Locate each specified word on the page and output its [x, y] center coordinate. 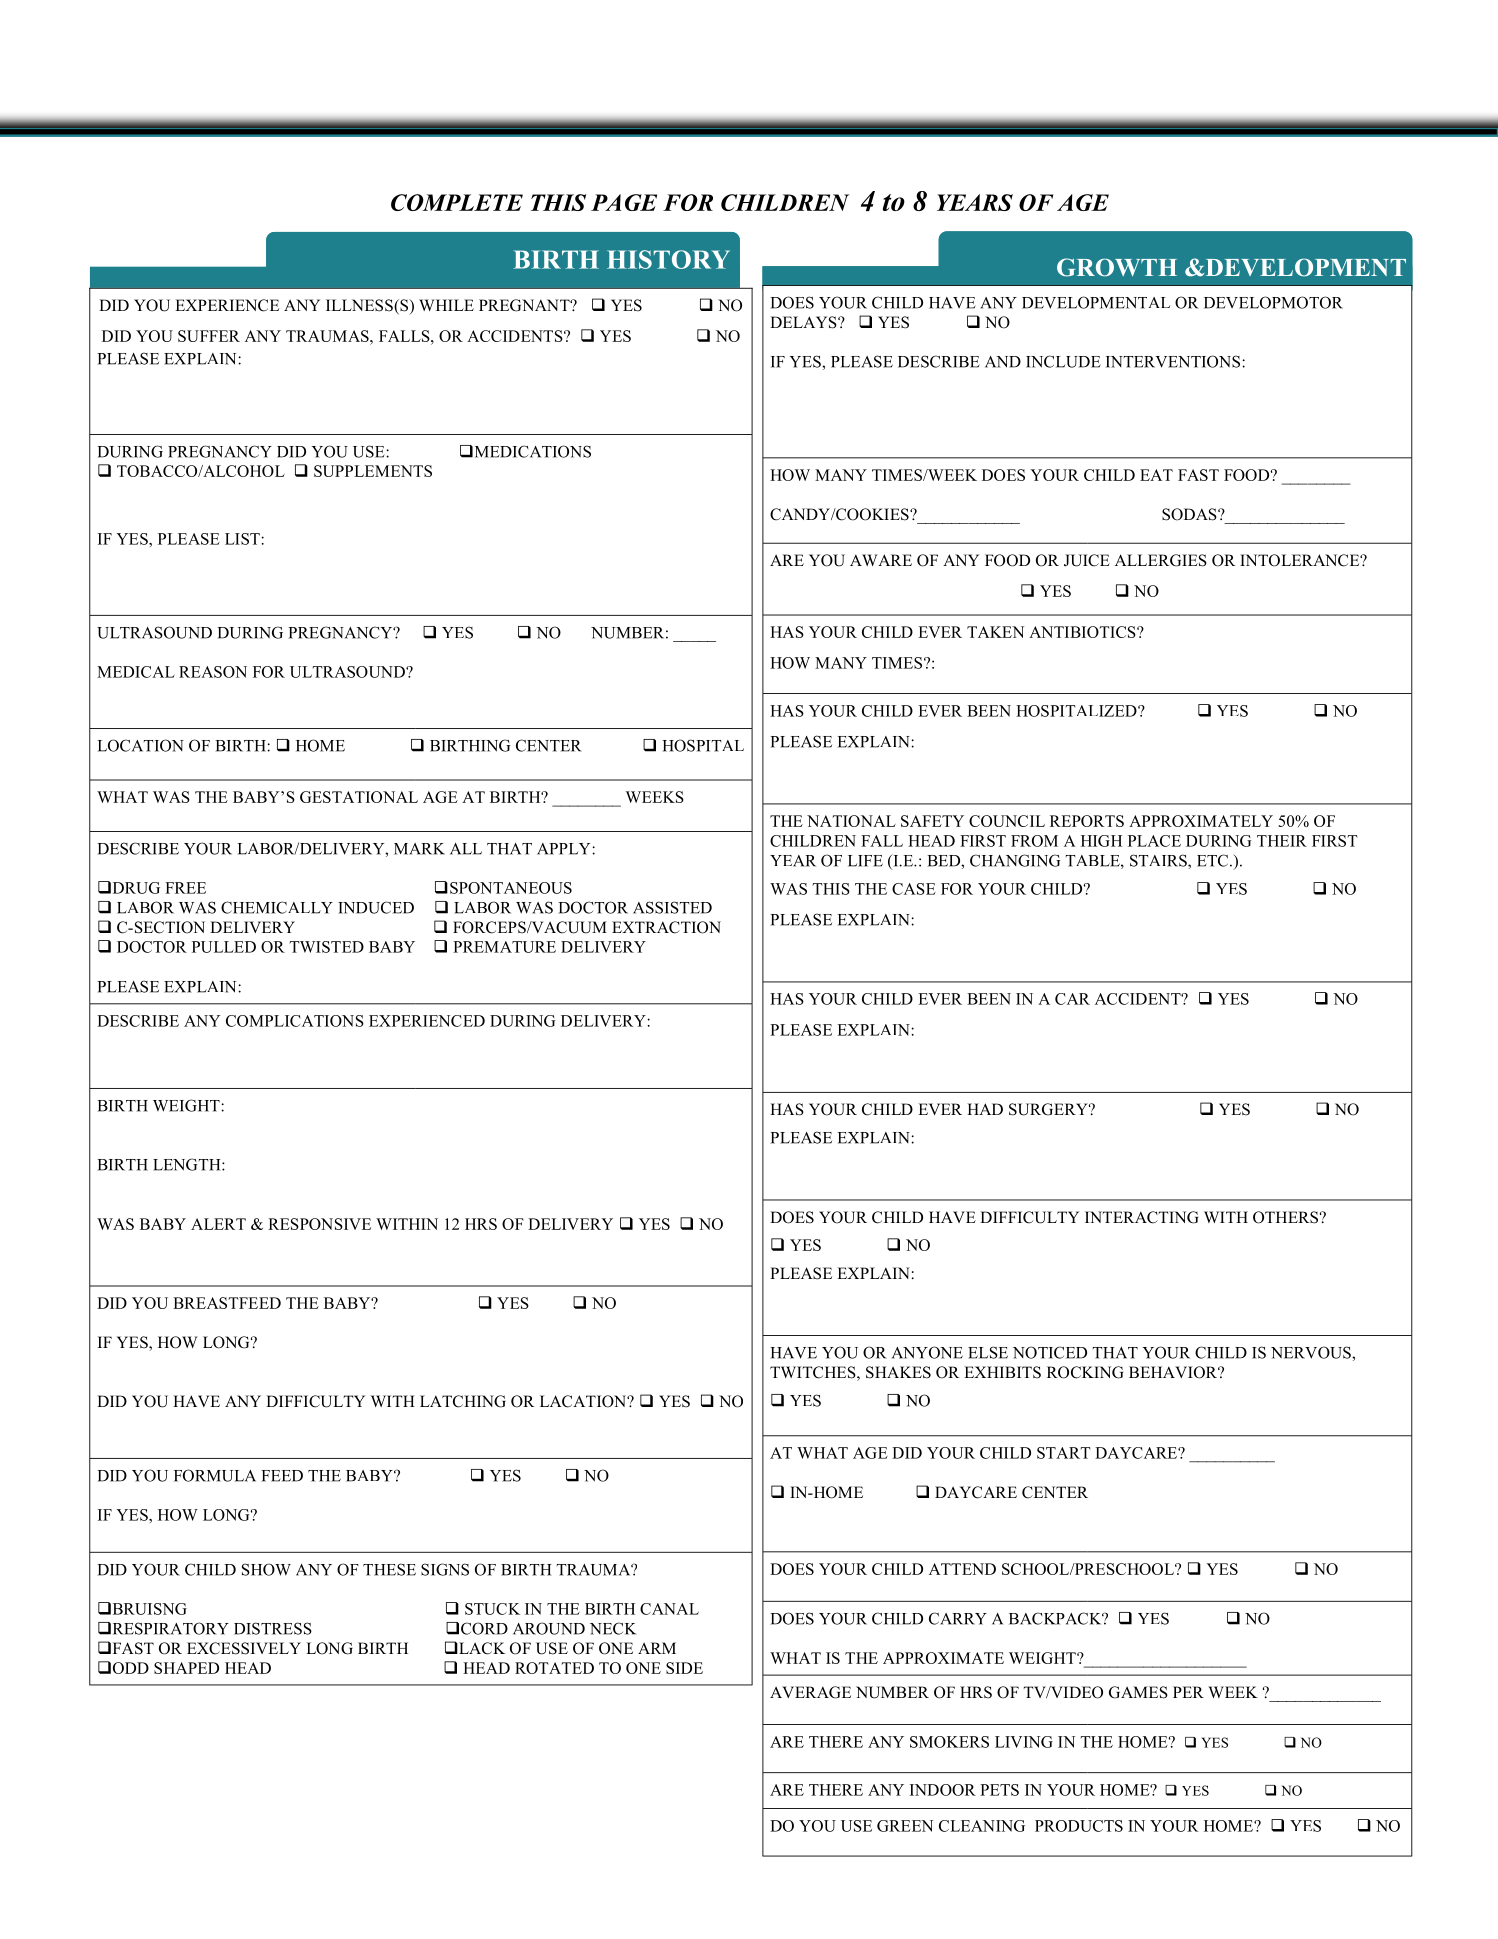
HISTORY [668, 259]
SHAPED [186, 1668]
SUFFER [209, 336]
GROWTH [1117, 267]
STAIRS [1159, 861]
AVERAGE [810, 1692]
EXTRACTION [666, 927]
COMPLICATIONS [295, 1021]
